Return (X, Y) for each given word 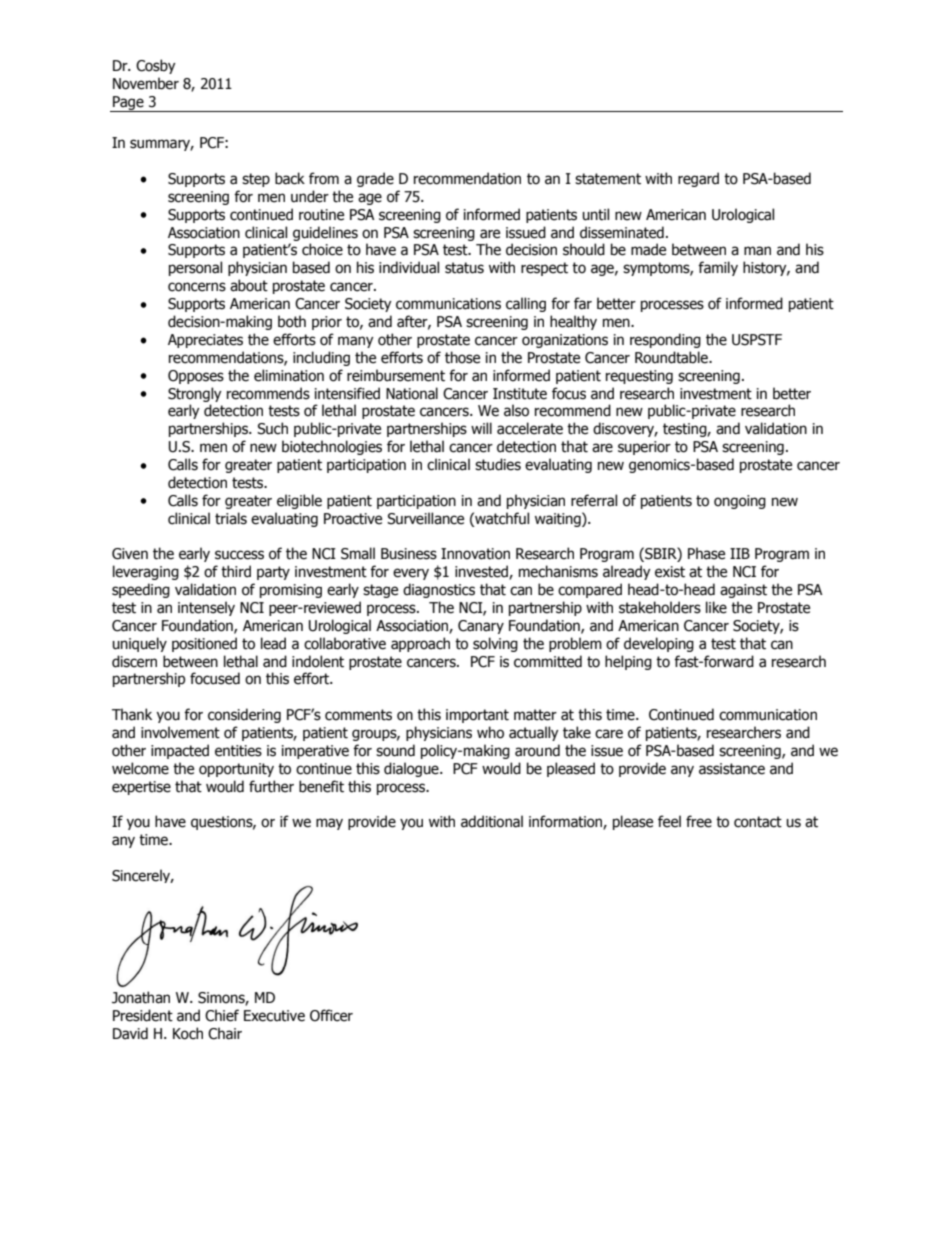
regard (698, 179)
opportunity (236, 770)
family (718, 268)
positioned (204, 644)
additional (492, 821)
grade (375, 179)
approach (420, 644)
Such (272, 428)
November (146, 83)
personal (195, 268)
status (464, 268)
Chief (222, 1015)
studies (498, 464)
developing (659, 644)
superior (644, 448)
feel (669, 821)
